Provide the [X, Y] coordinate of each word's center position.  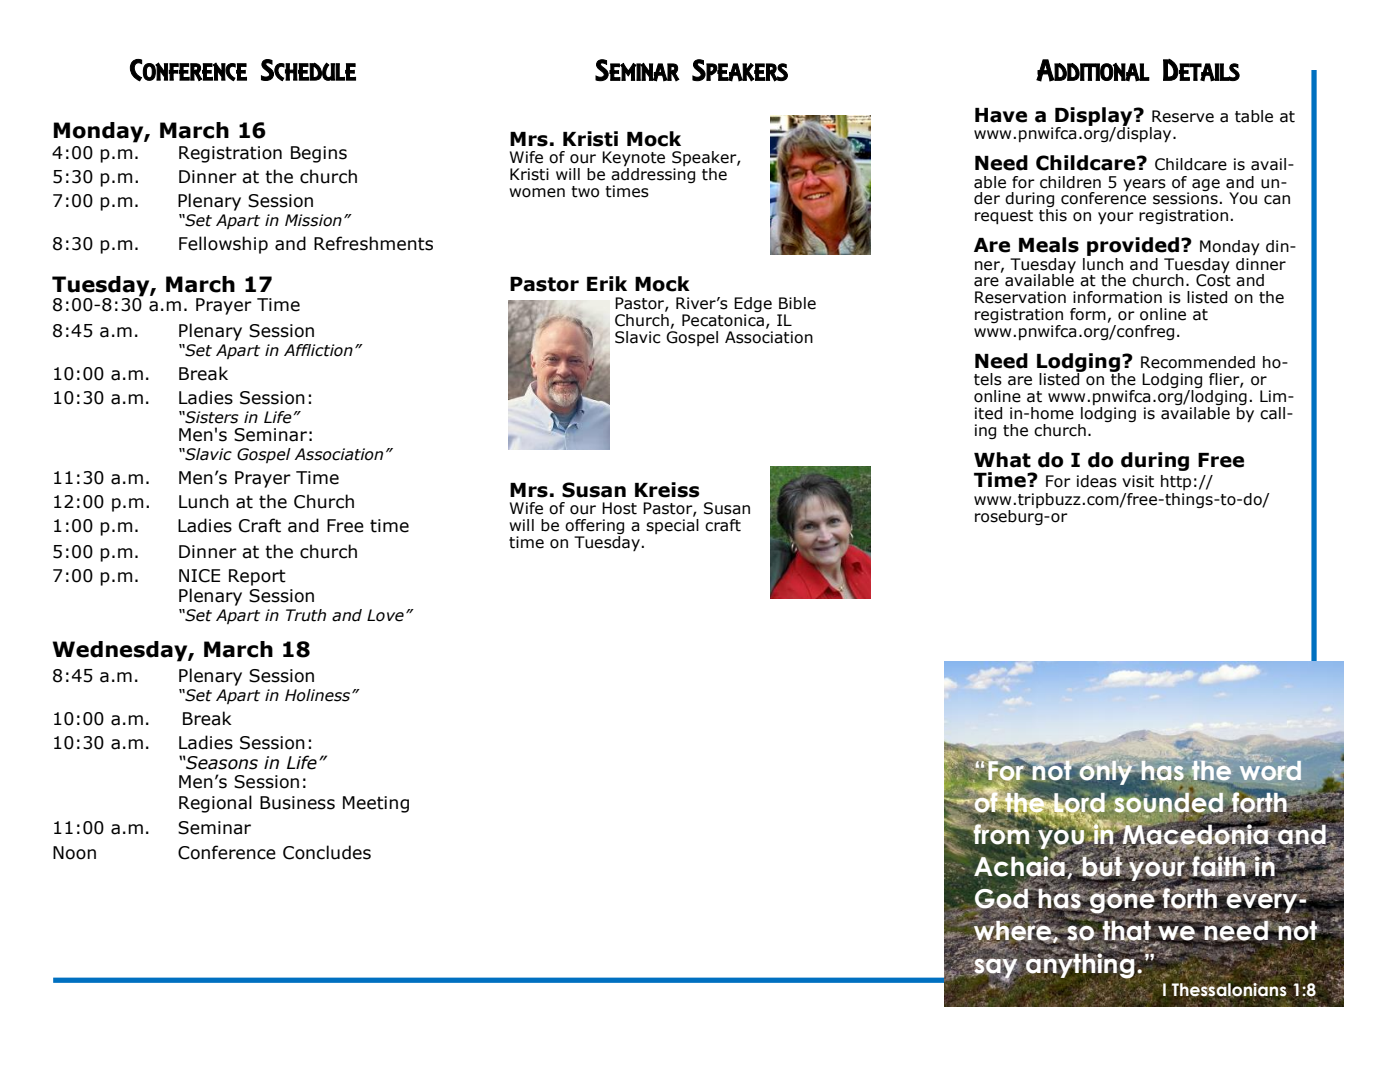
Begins [319, 154]
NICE [199, 576]
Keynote [633, 160]
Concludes [327, 852]
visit [1138, 481]
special [672, 525]
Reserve [1183, 116]
